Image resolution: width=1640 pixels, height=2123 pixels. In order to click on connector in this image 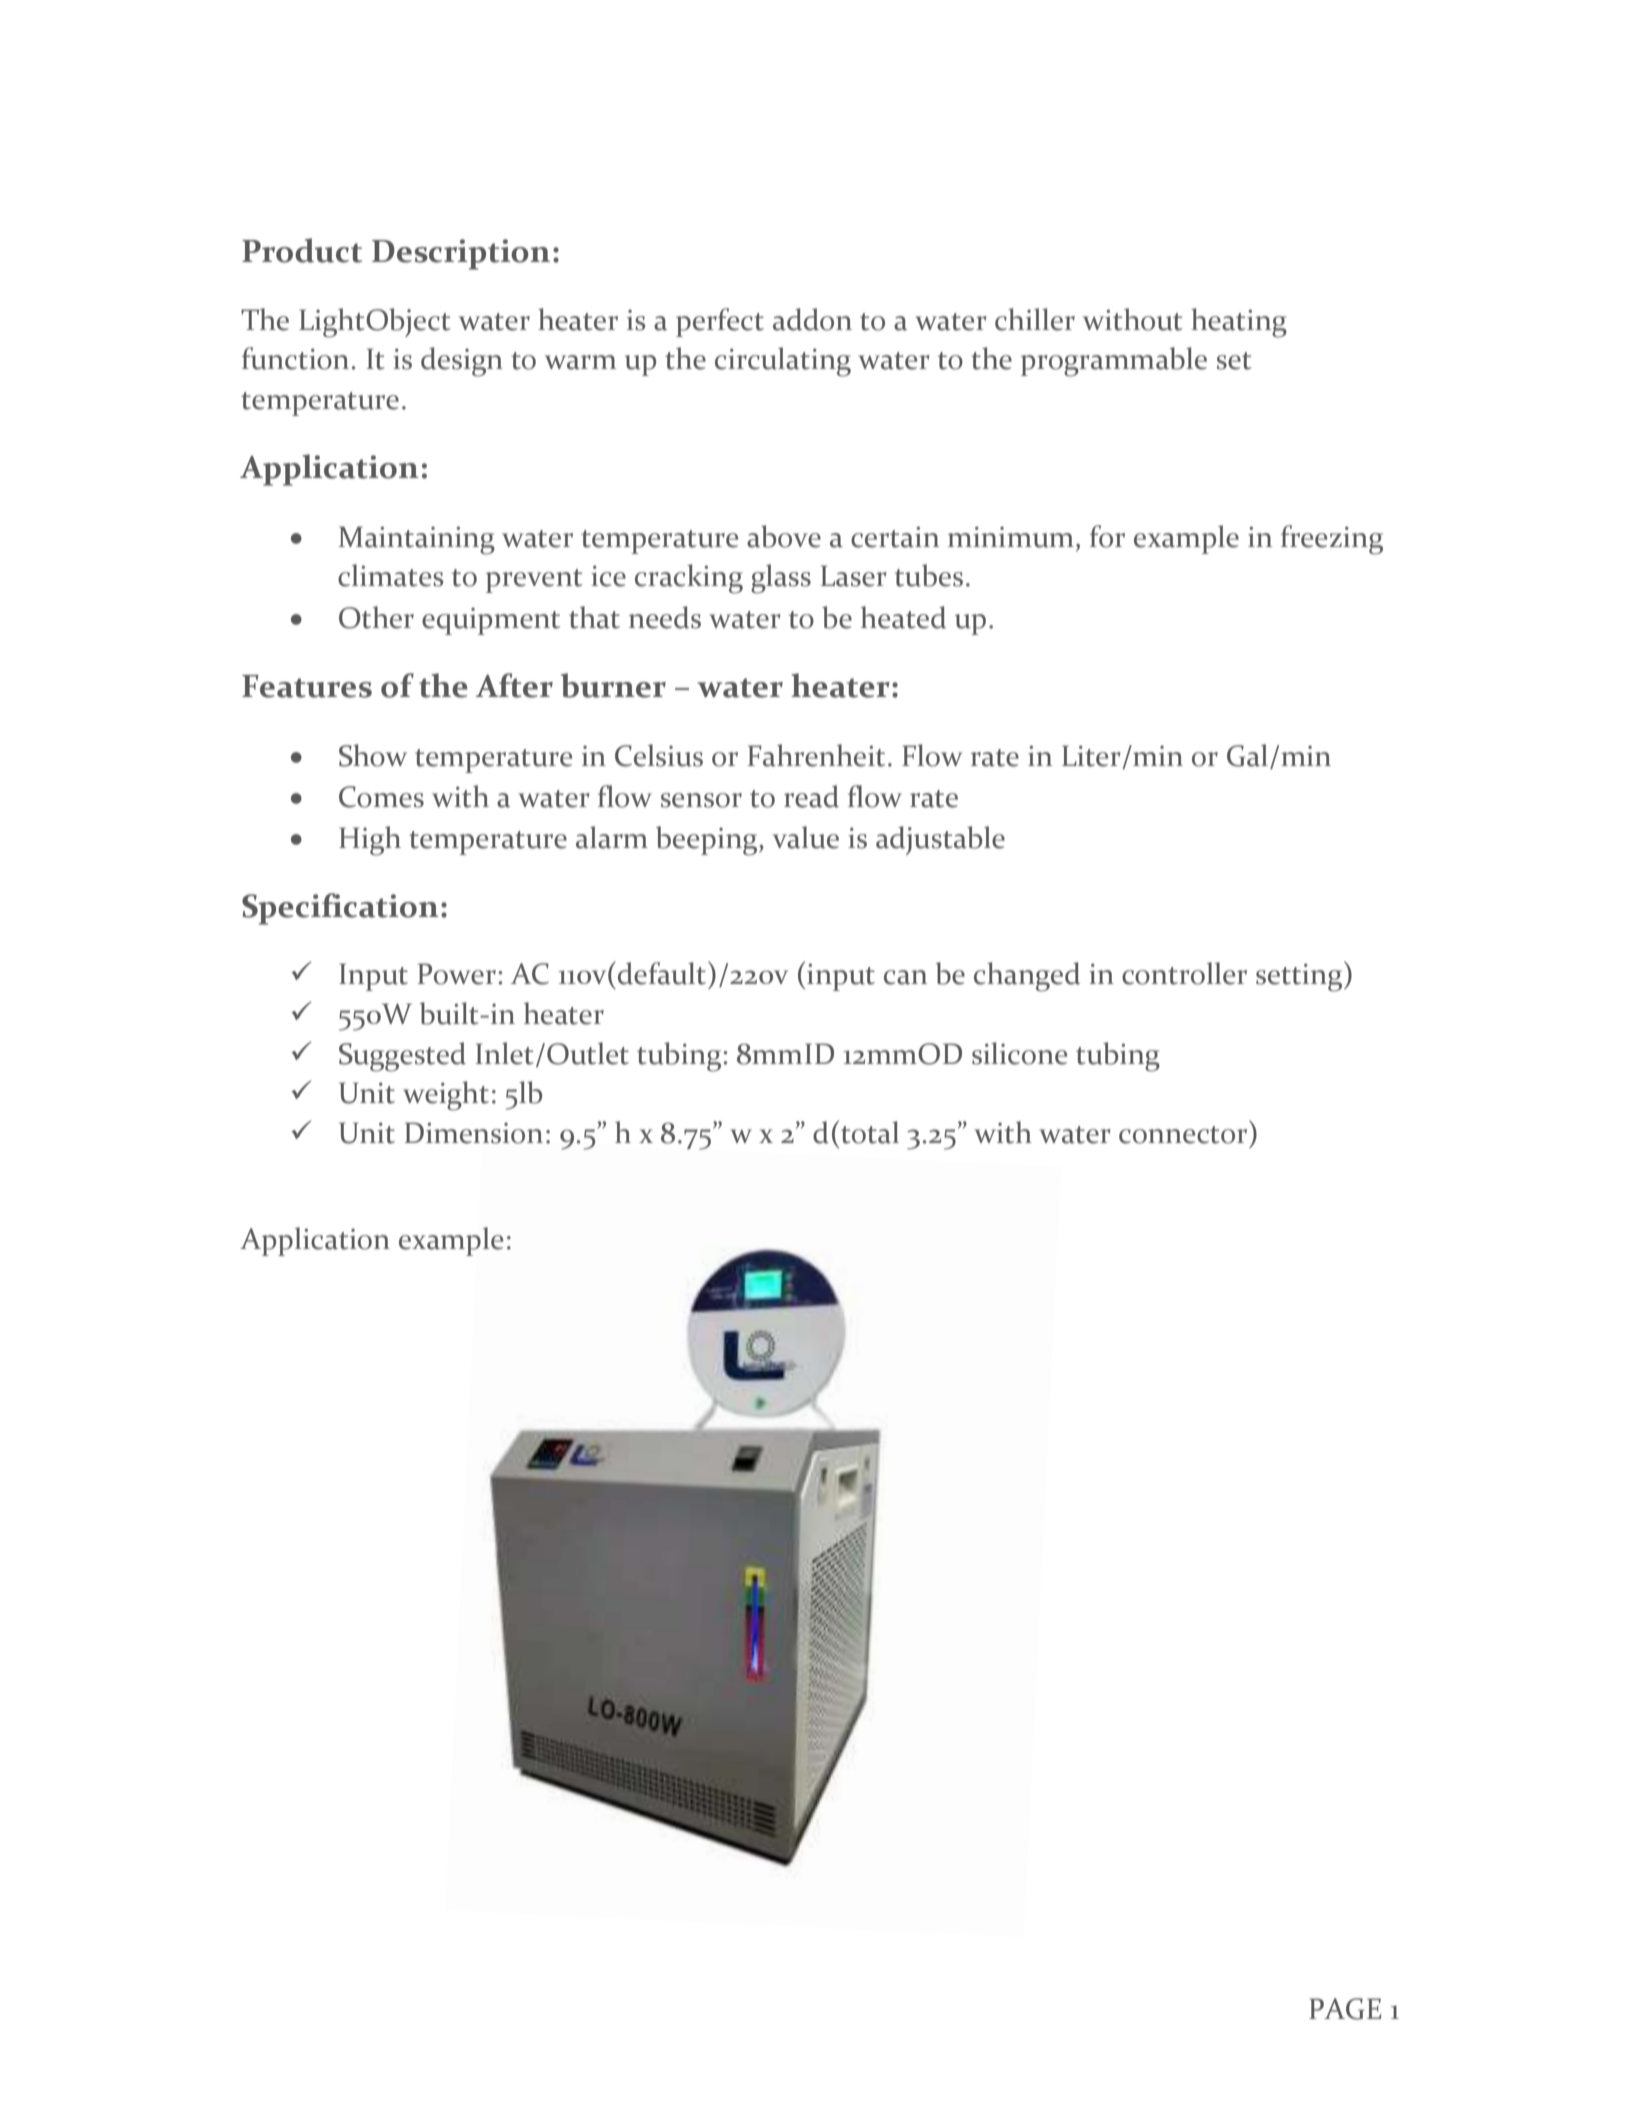, I will do `click(1183, 1135)`.
